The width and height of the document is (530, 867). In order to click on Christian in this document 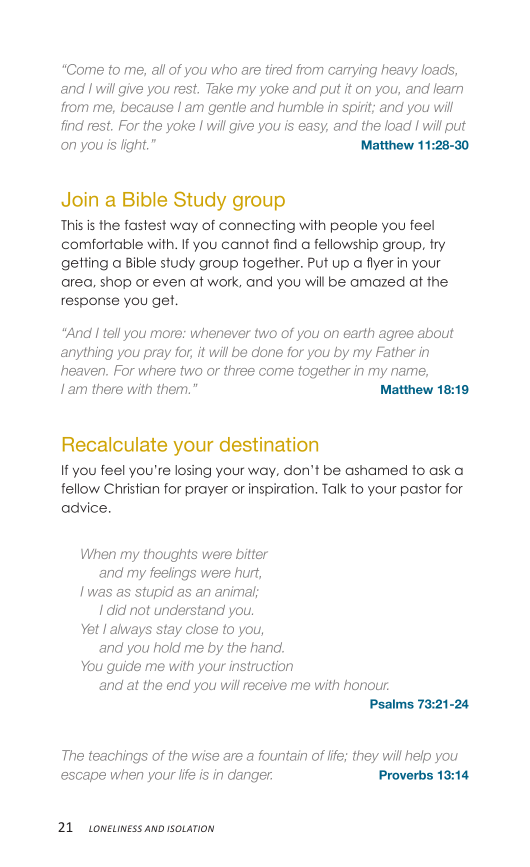, I will do `click(131, 488)`.
